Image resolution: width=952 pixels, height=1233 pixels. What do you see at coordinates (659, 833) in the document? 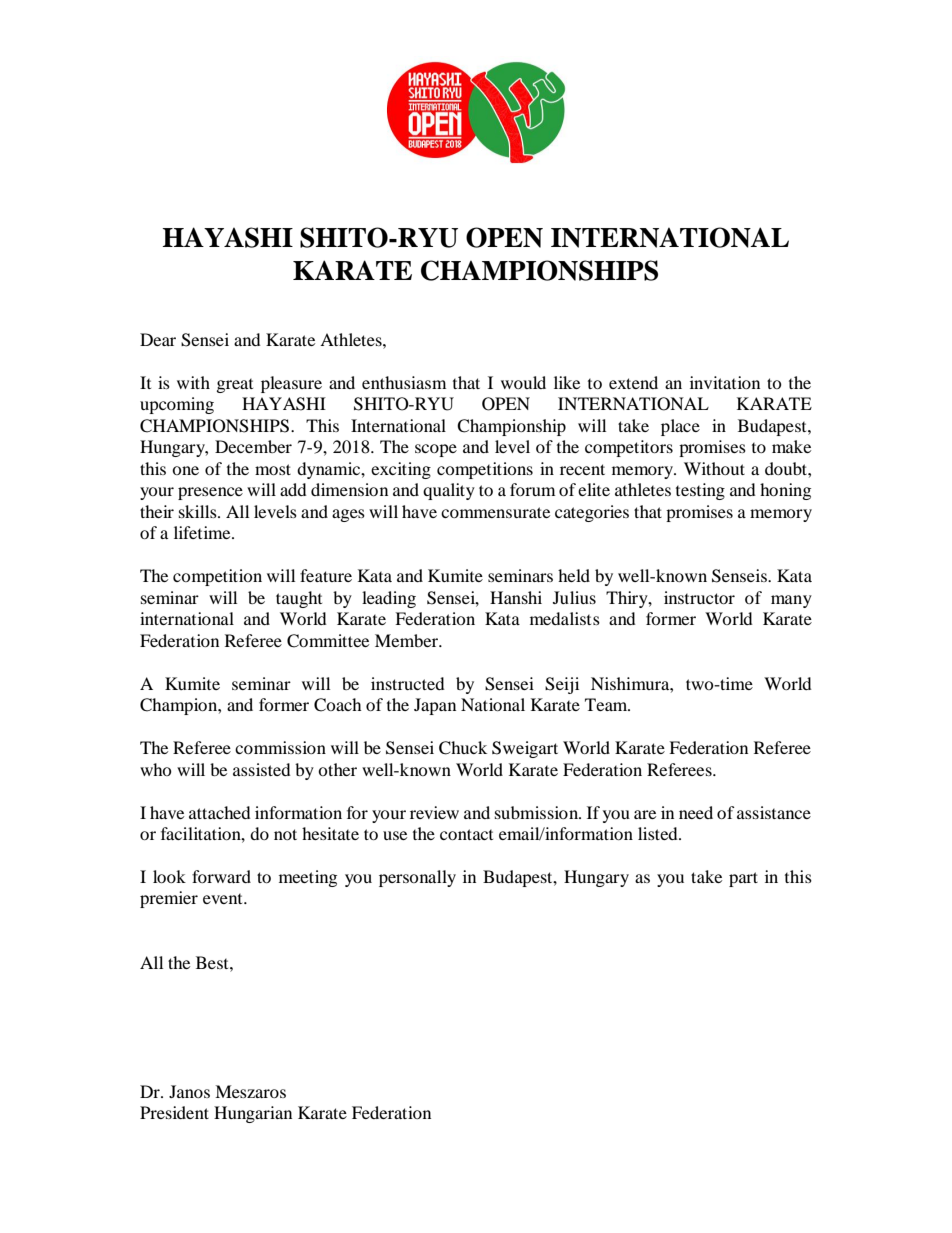
I see `listed` at bounding box center [659, 833].
